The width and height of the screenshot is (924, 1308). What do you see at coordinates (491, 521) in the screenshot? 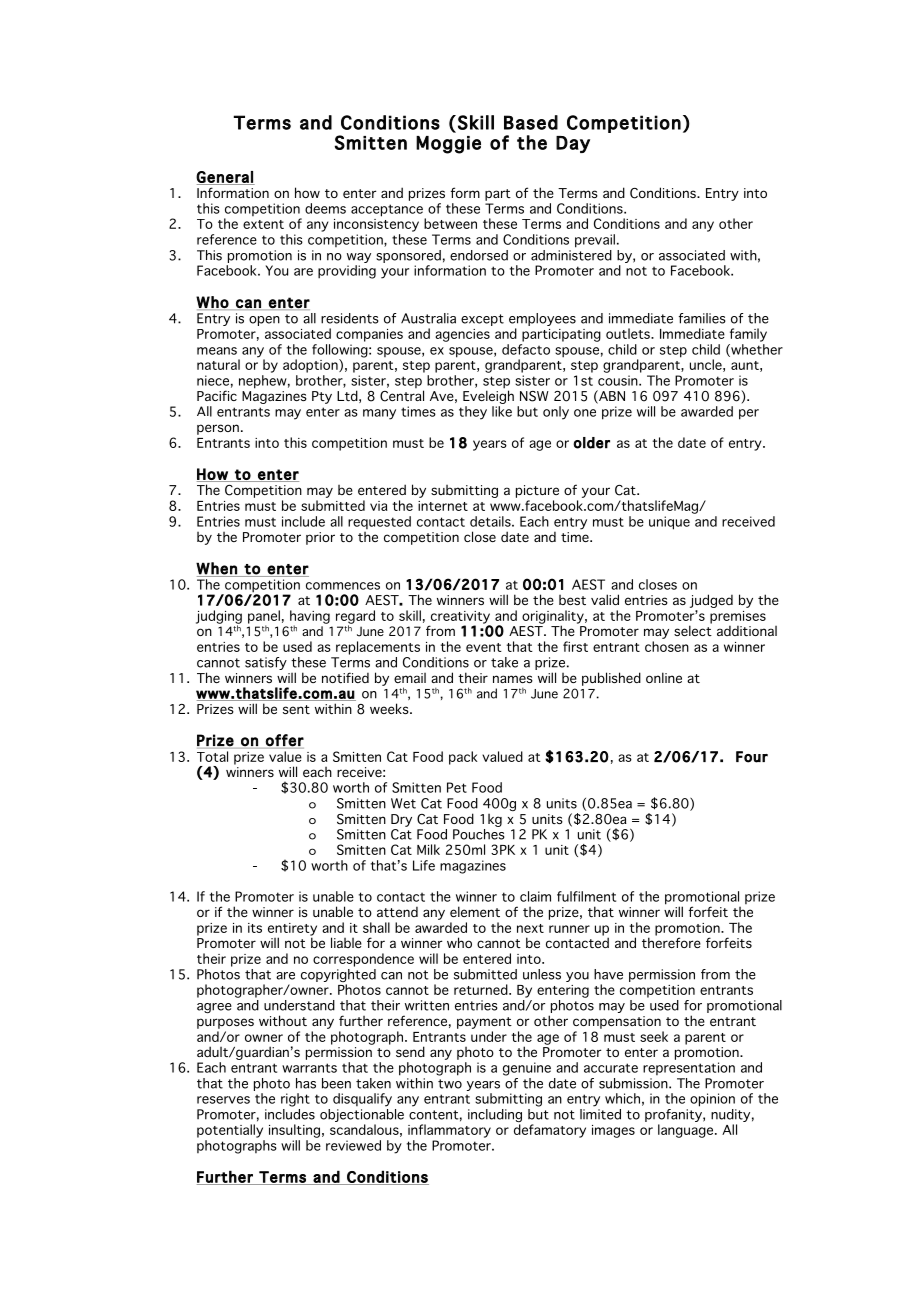
I see `details` at bounding box center [491, 521].
